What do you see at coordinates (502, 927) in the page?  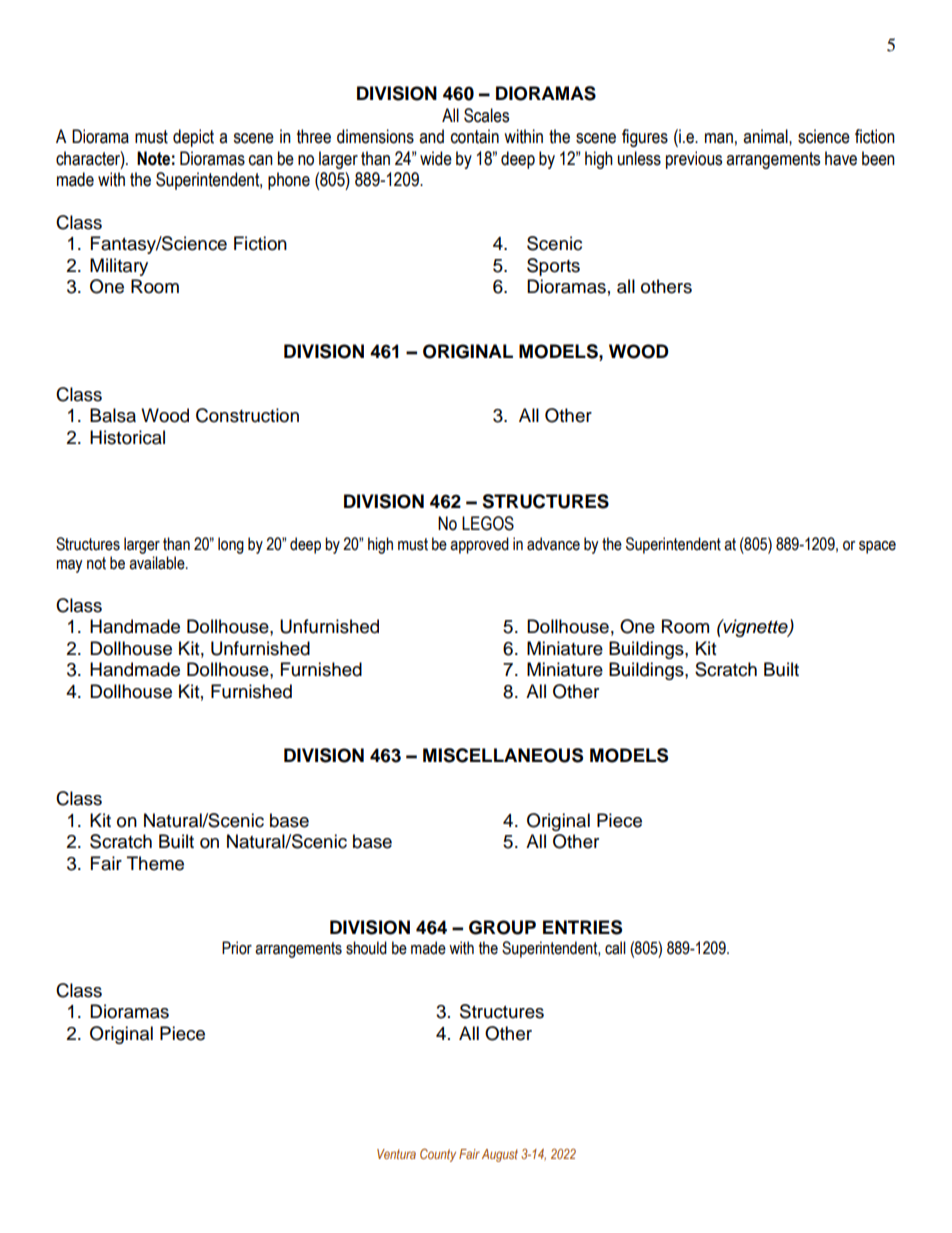 I see `GROUP` at bounding box center [502, 927].
